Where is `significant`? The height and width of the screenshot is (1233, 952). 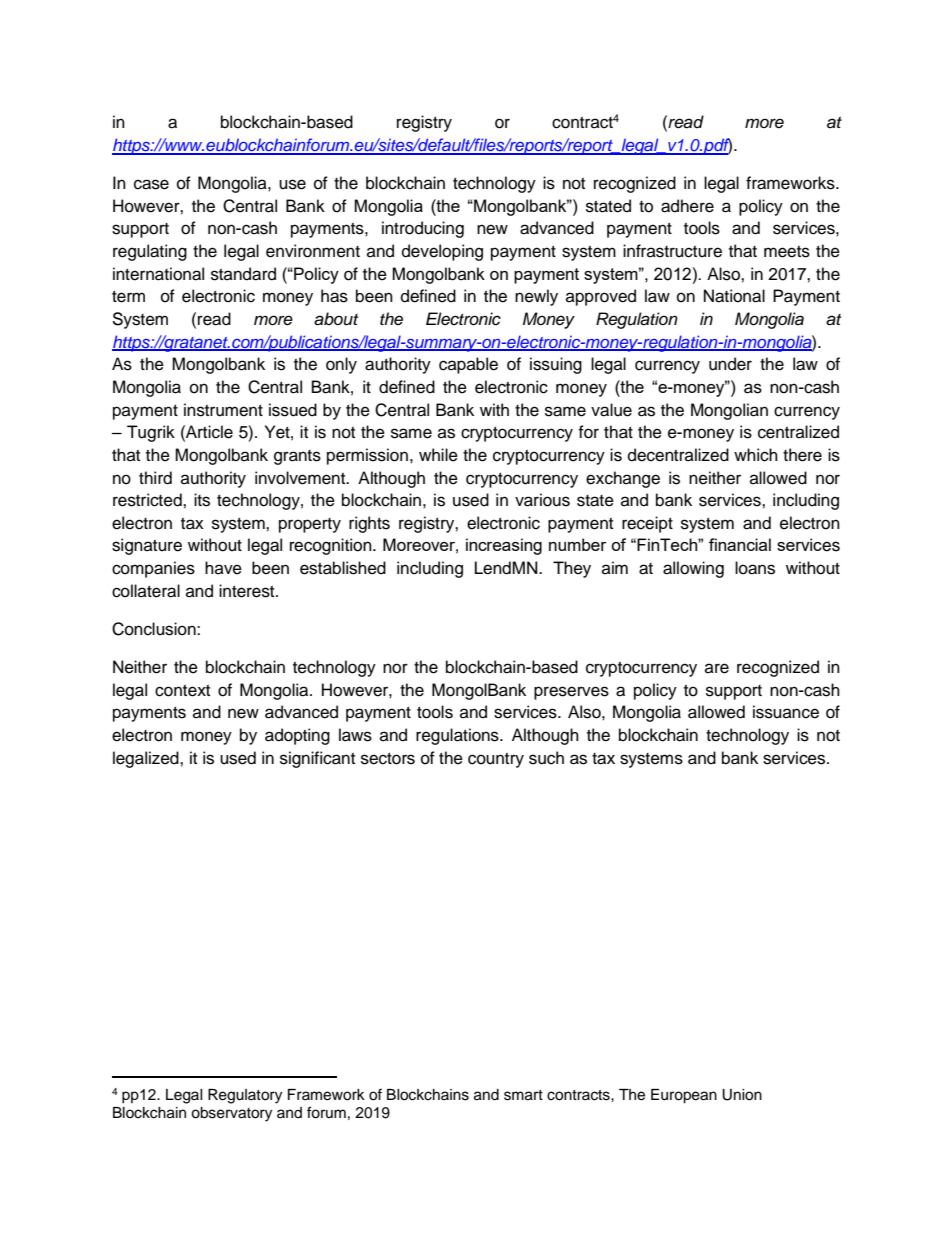
significant is located at coordinates (317, 759).
